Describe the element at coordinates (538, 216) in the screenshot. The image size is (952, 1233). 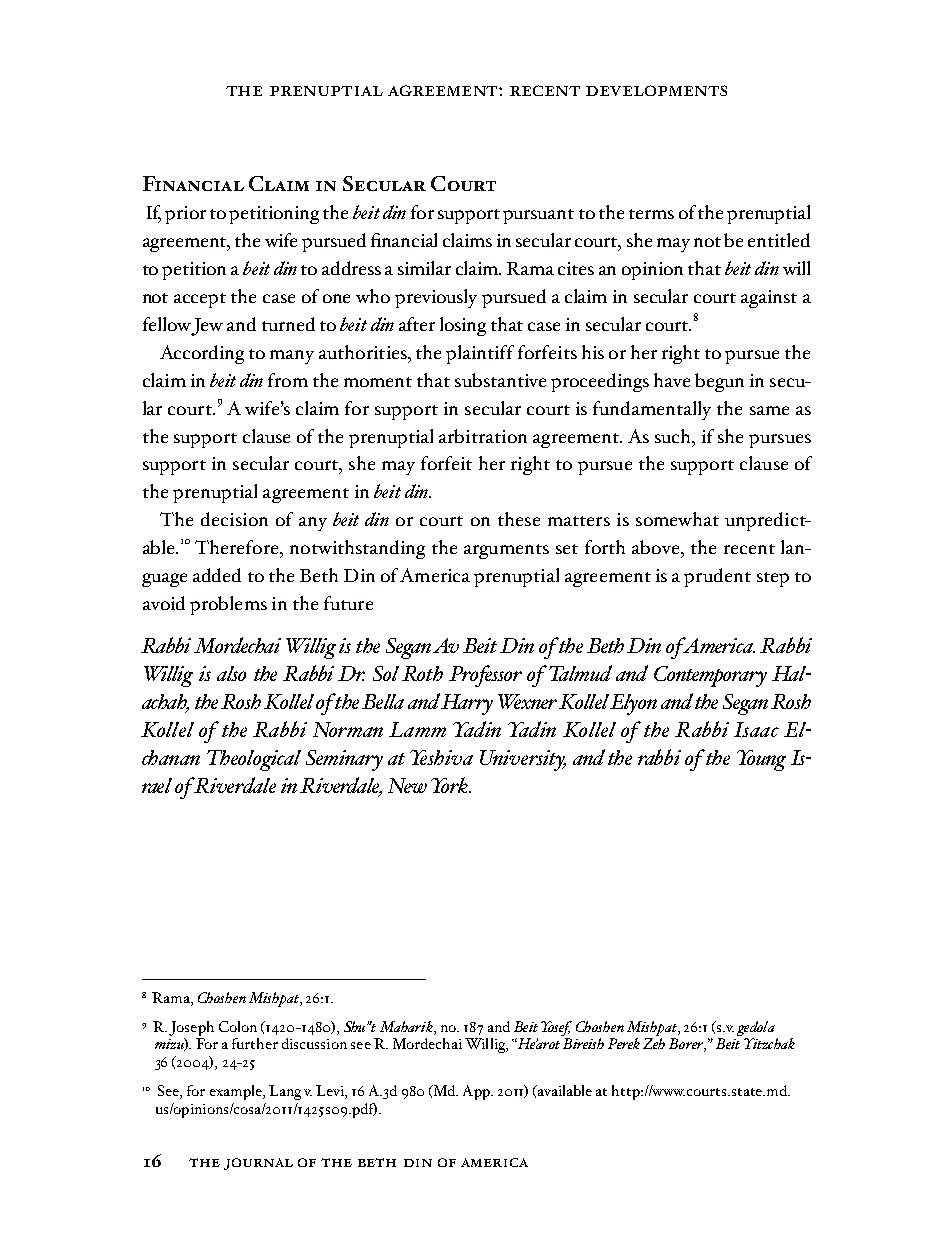
I see `pursuant` at that location.
